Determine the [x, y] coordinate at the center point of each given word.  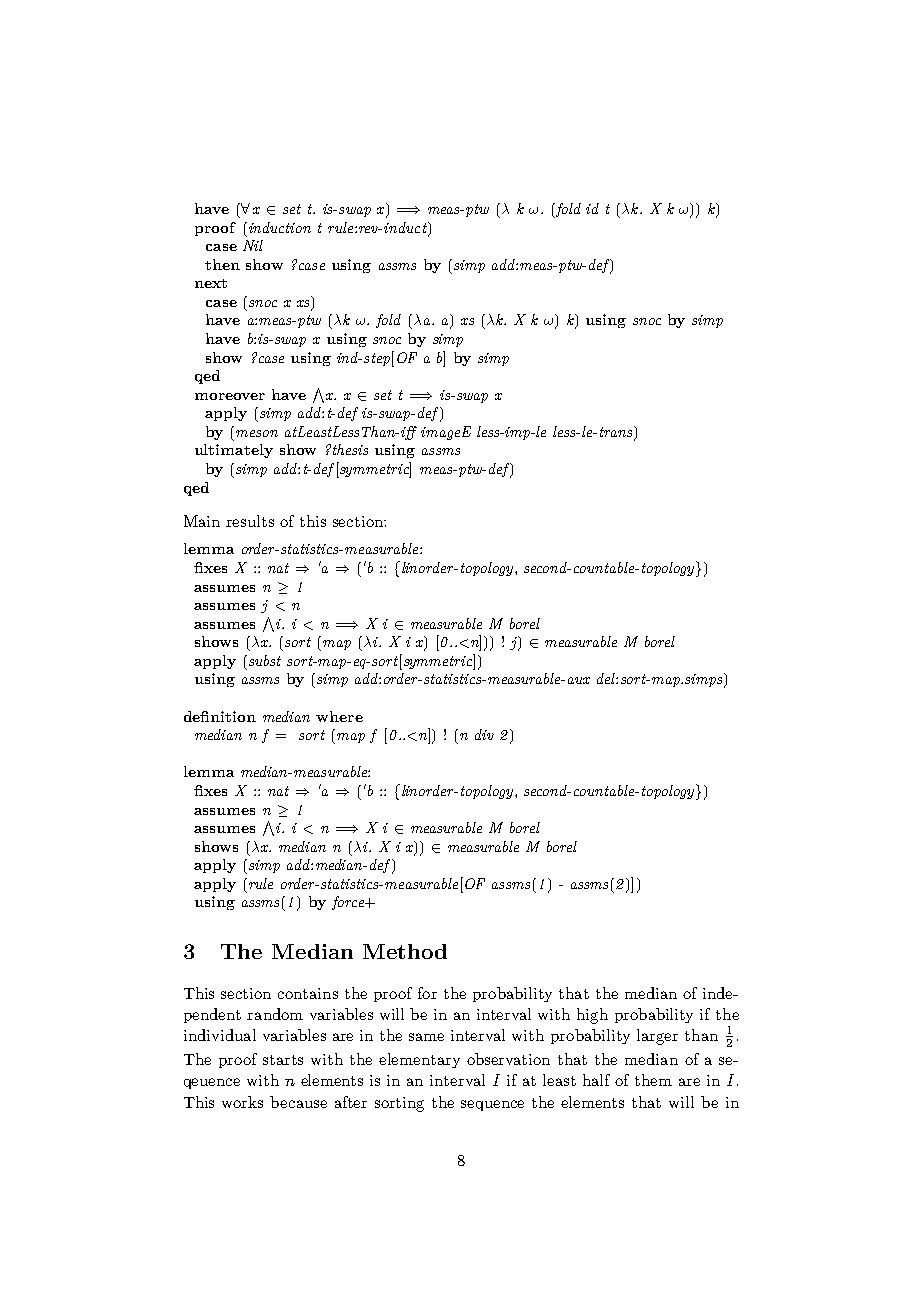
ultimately [234, 451]
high [592, 1016]
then [222, 264]
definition [220, 716]
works [242, 1102]
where [339, 716]
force [349, 903]
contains [308, 993]
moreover [230, 396]
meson [257, 433]
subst [265, 660]
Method [405, 951]
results [250, 521]
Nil [253, 245]
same [426, 1037]
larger [657, 1037]
